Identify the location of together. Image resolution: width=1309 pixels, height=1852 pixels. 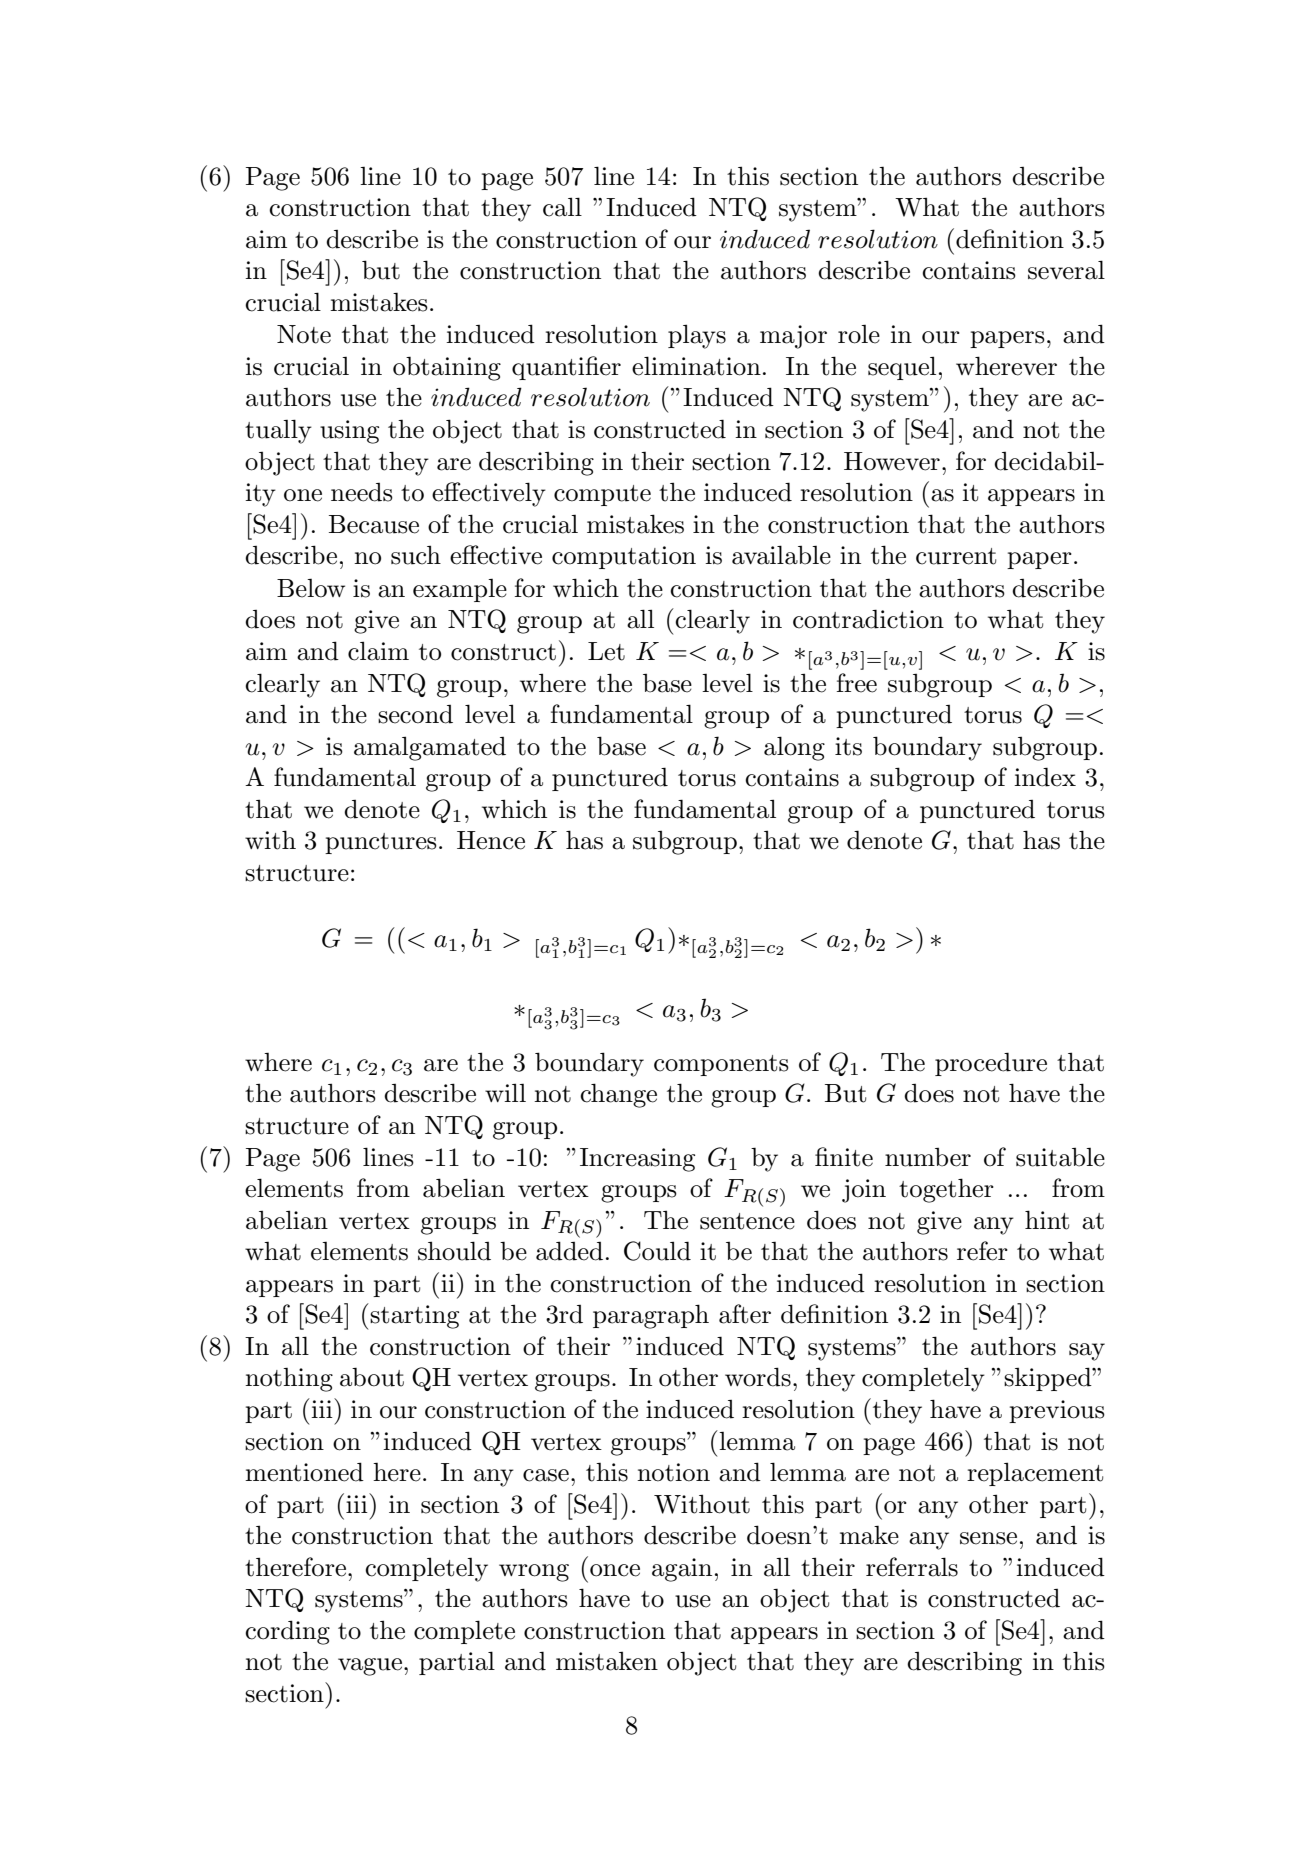
(946, 1190).
